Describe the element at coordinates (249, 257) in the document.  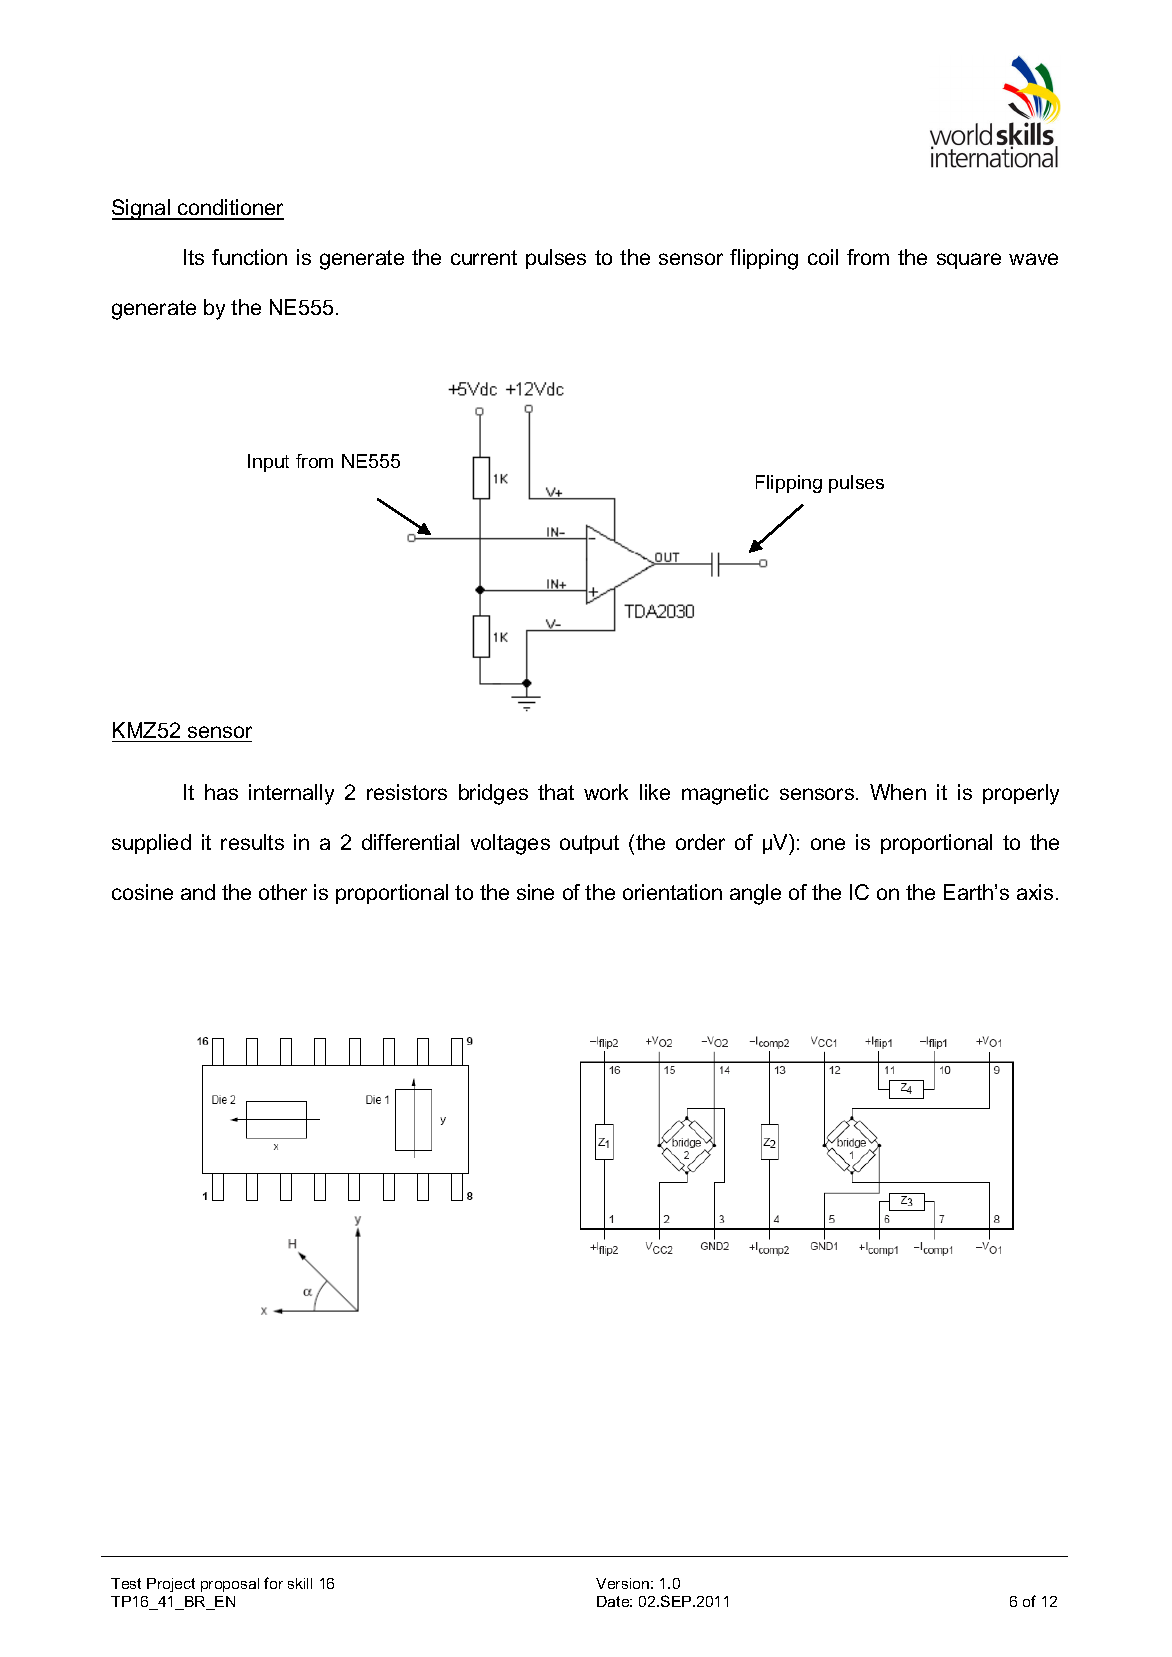
I see `function` at that location.
